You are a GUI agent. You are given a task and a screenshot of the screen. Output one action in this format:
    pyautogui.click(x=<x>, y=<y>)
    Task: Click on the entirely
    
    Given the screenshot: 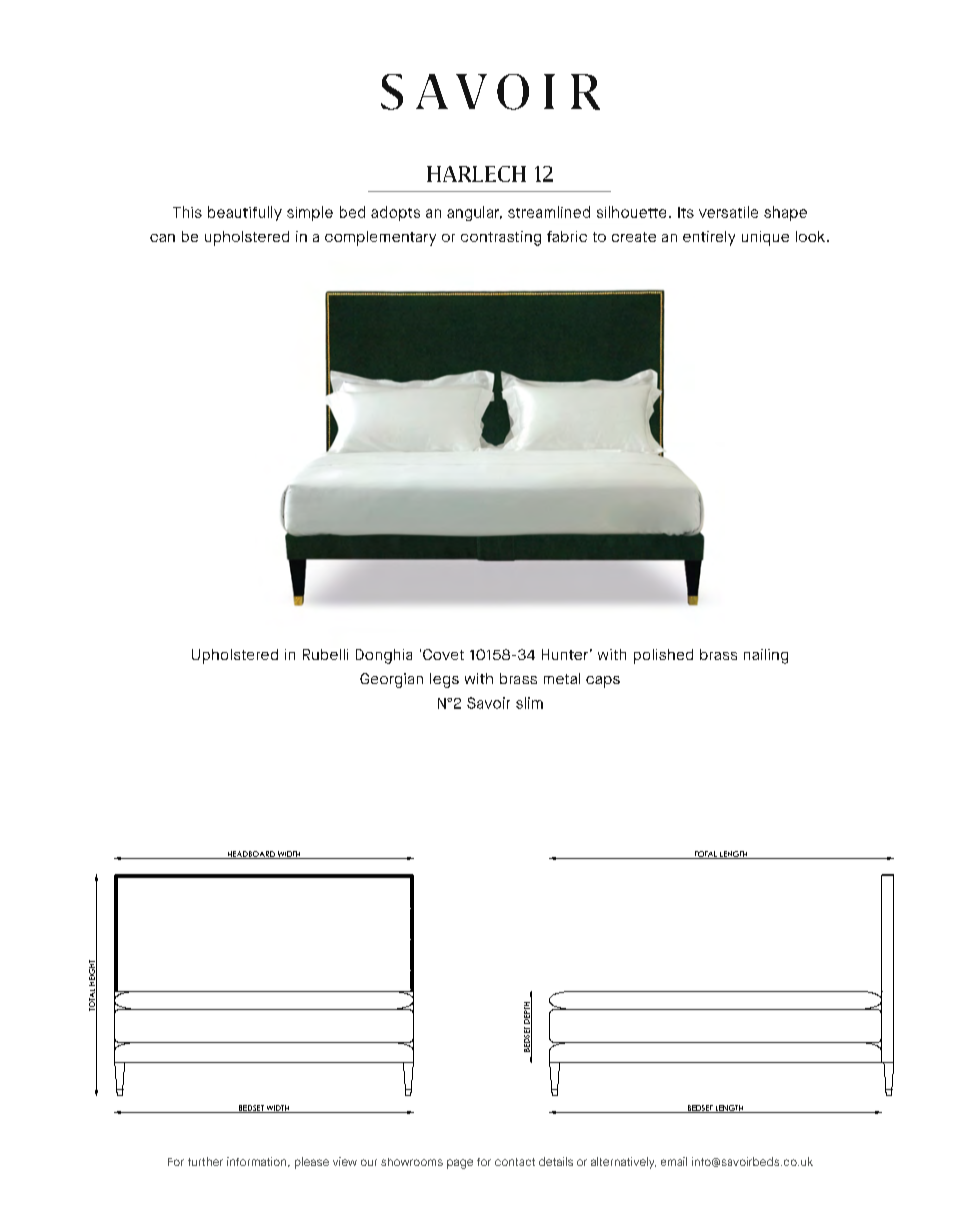 What is the action you would take?
    pyautogui.click(x=709, y=238)
